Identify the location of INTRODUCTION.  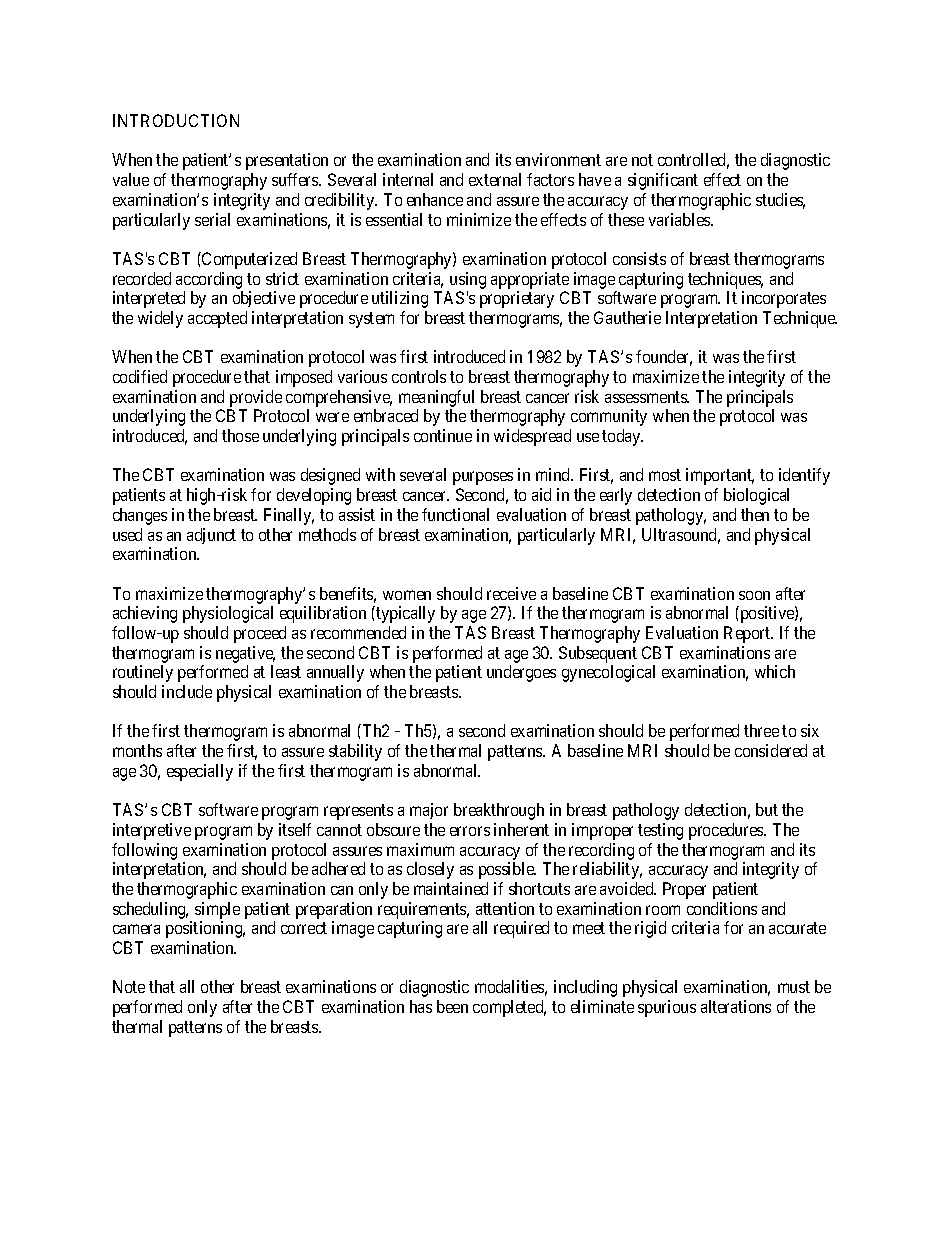
(176, 120).
